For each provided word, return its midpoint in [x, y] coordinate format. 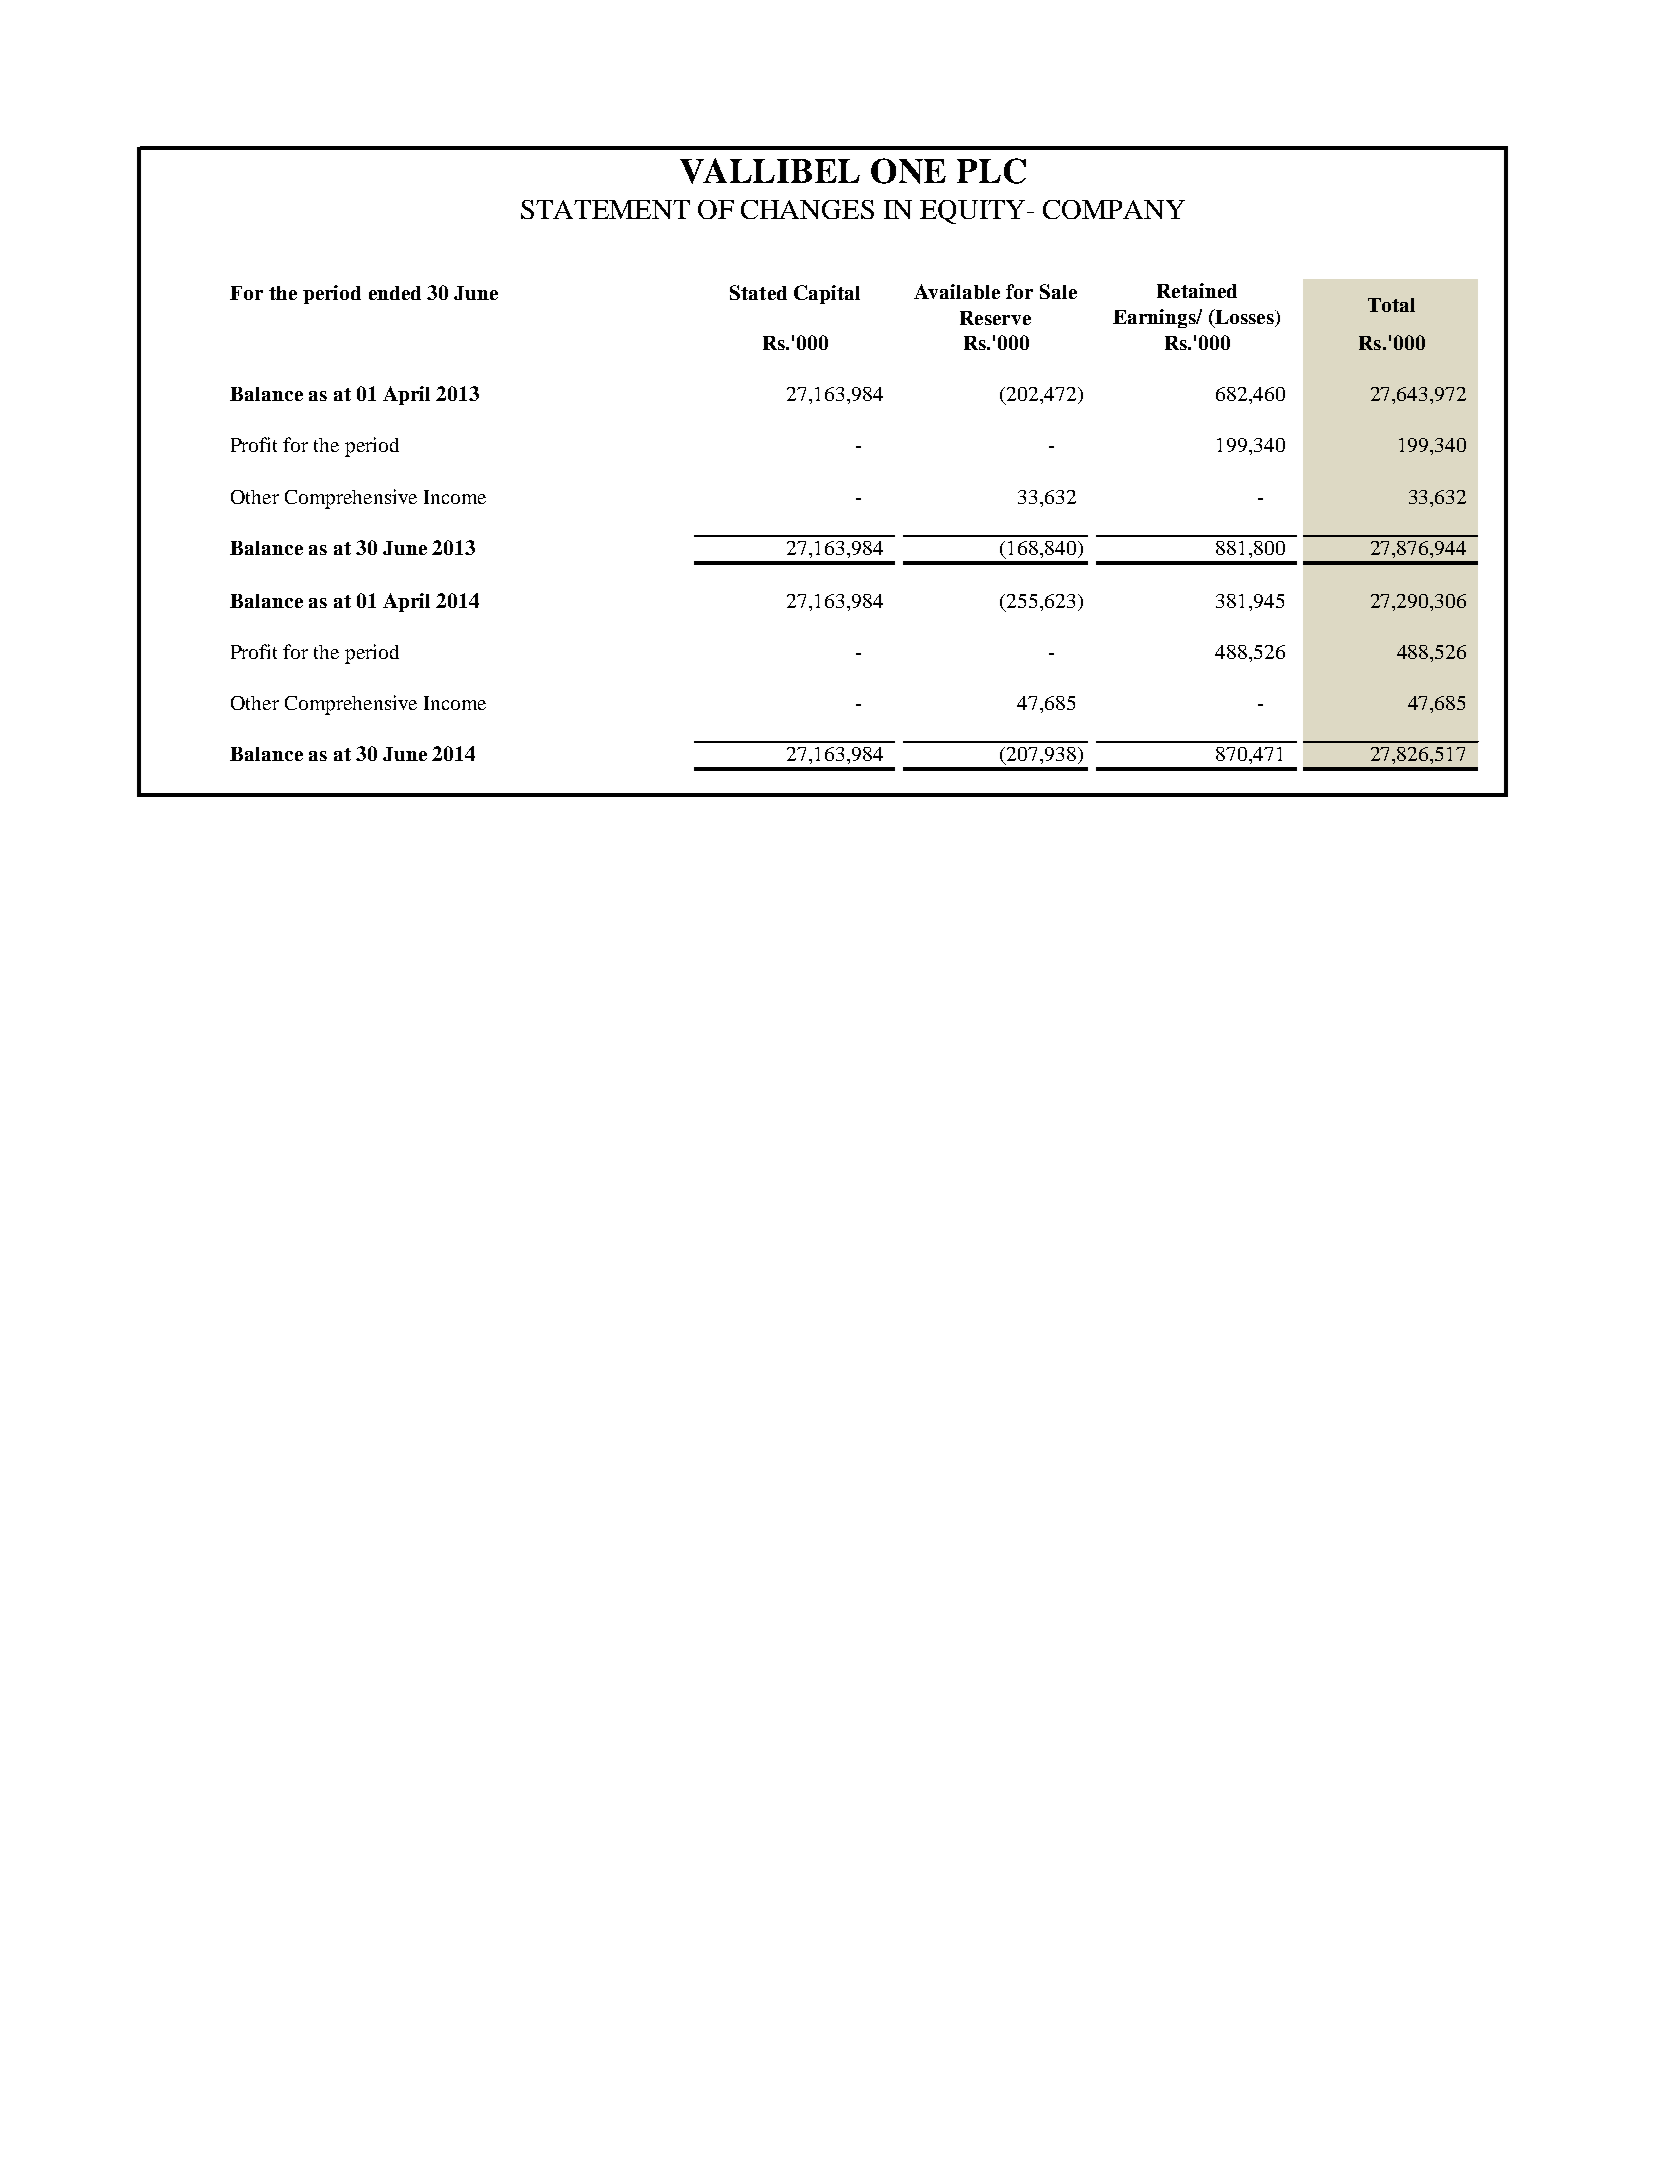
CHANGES [807, 209]
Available [957, 291]
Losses [1244, 318]
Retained [1197, 290]
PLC [991, 171]
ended [395, 293]
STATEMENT [605, 209]
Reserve [995, 318]
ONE [908, 171]
